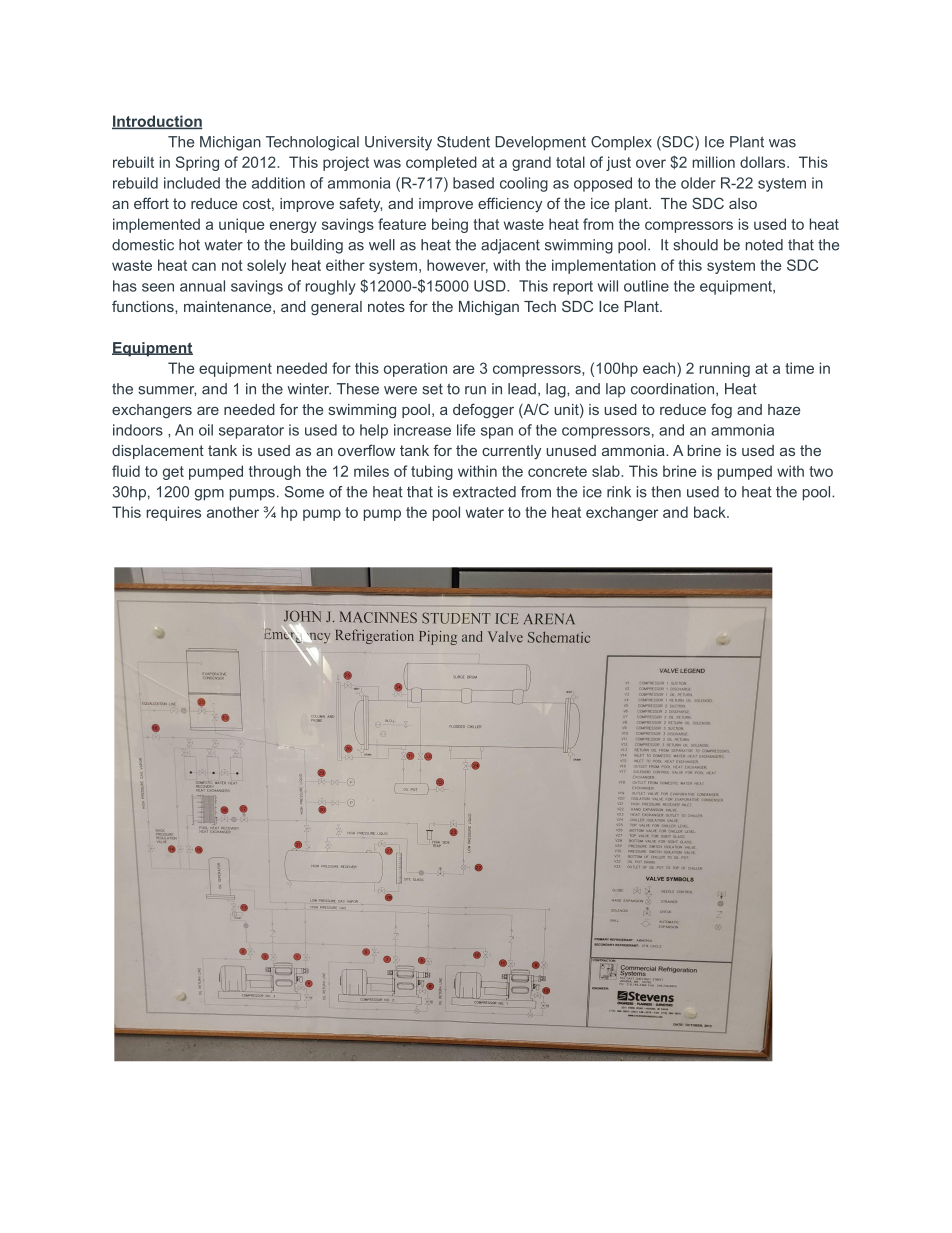 Image resolution: width=952 pixels, height=1233 pixels. Describe the element at coordinates (157, 122) in the document. I see `Introduction` at that location.
